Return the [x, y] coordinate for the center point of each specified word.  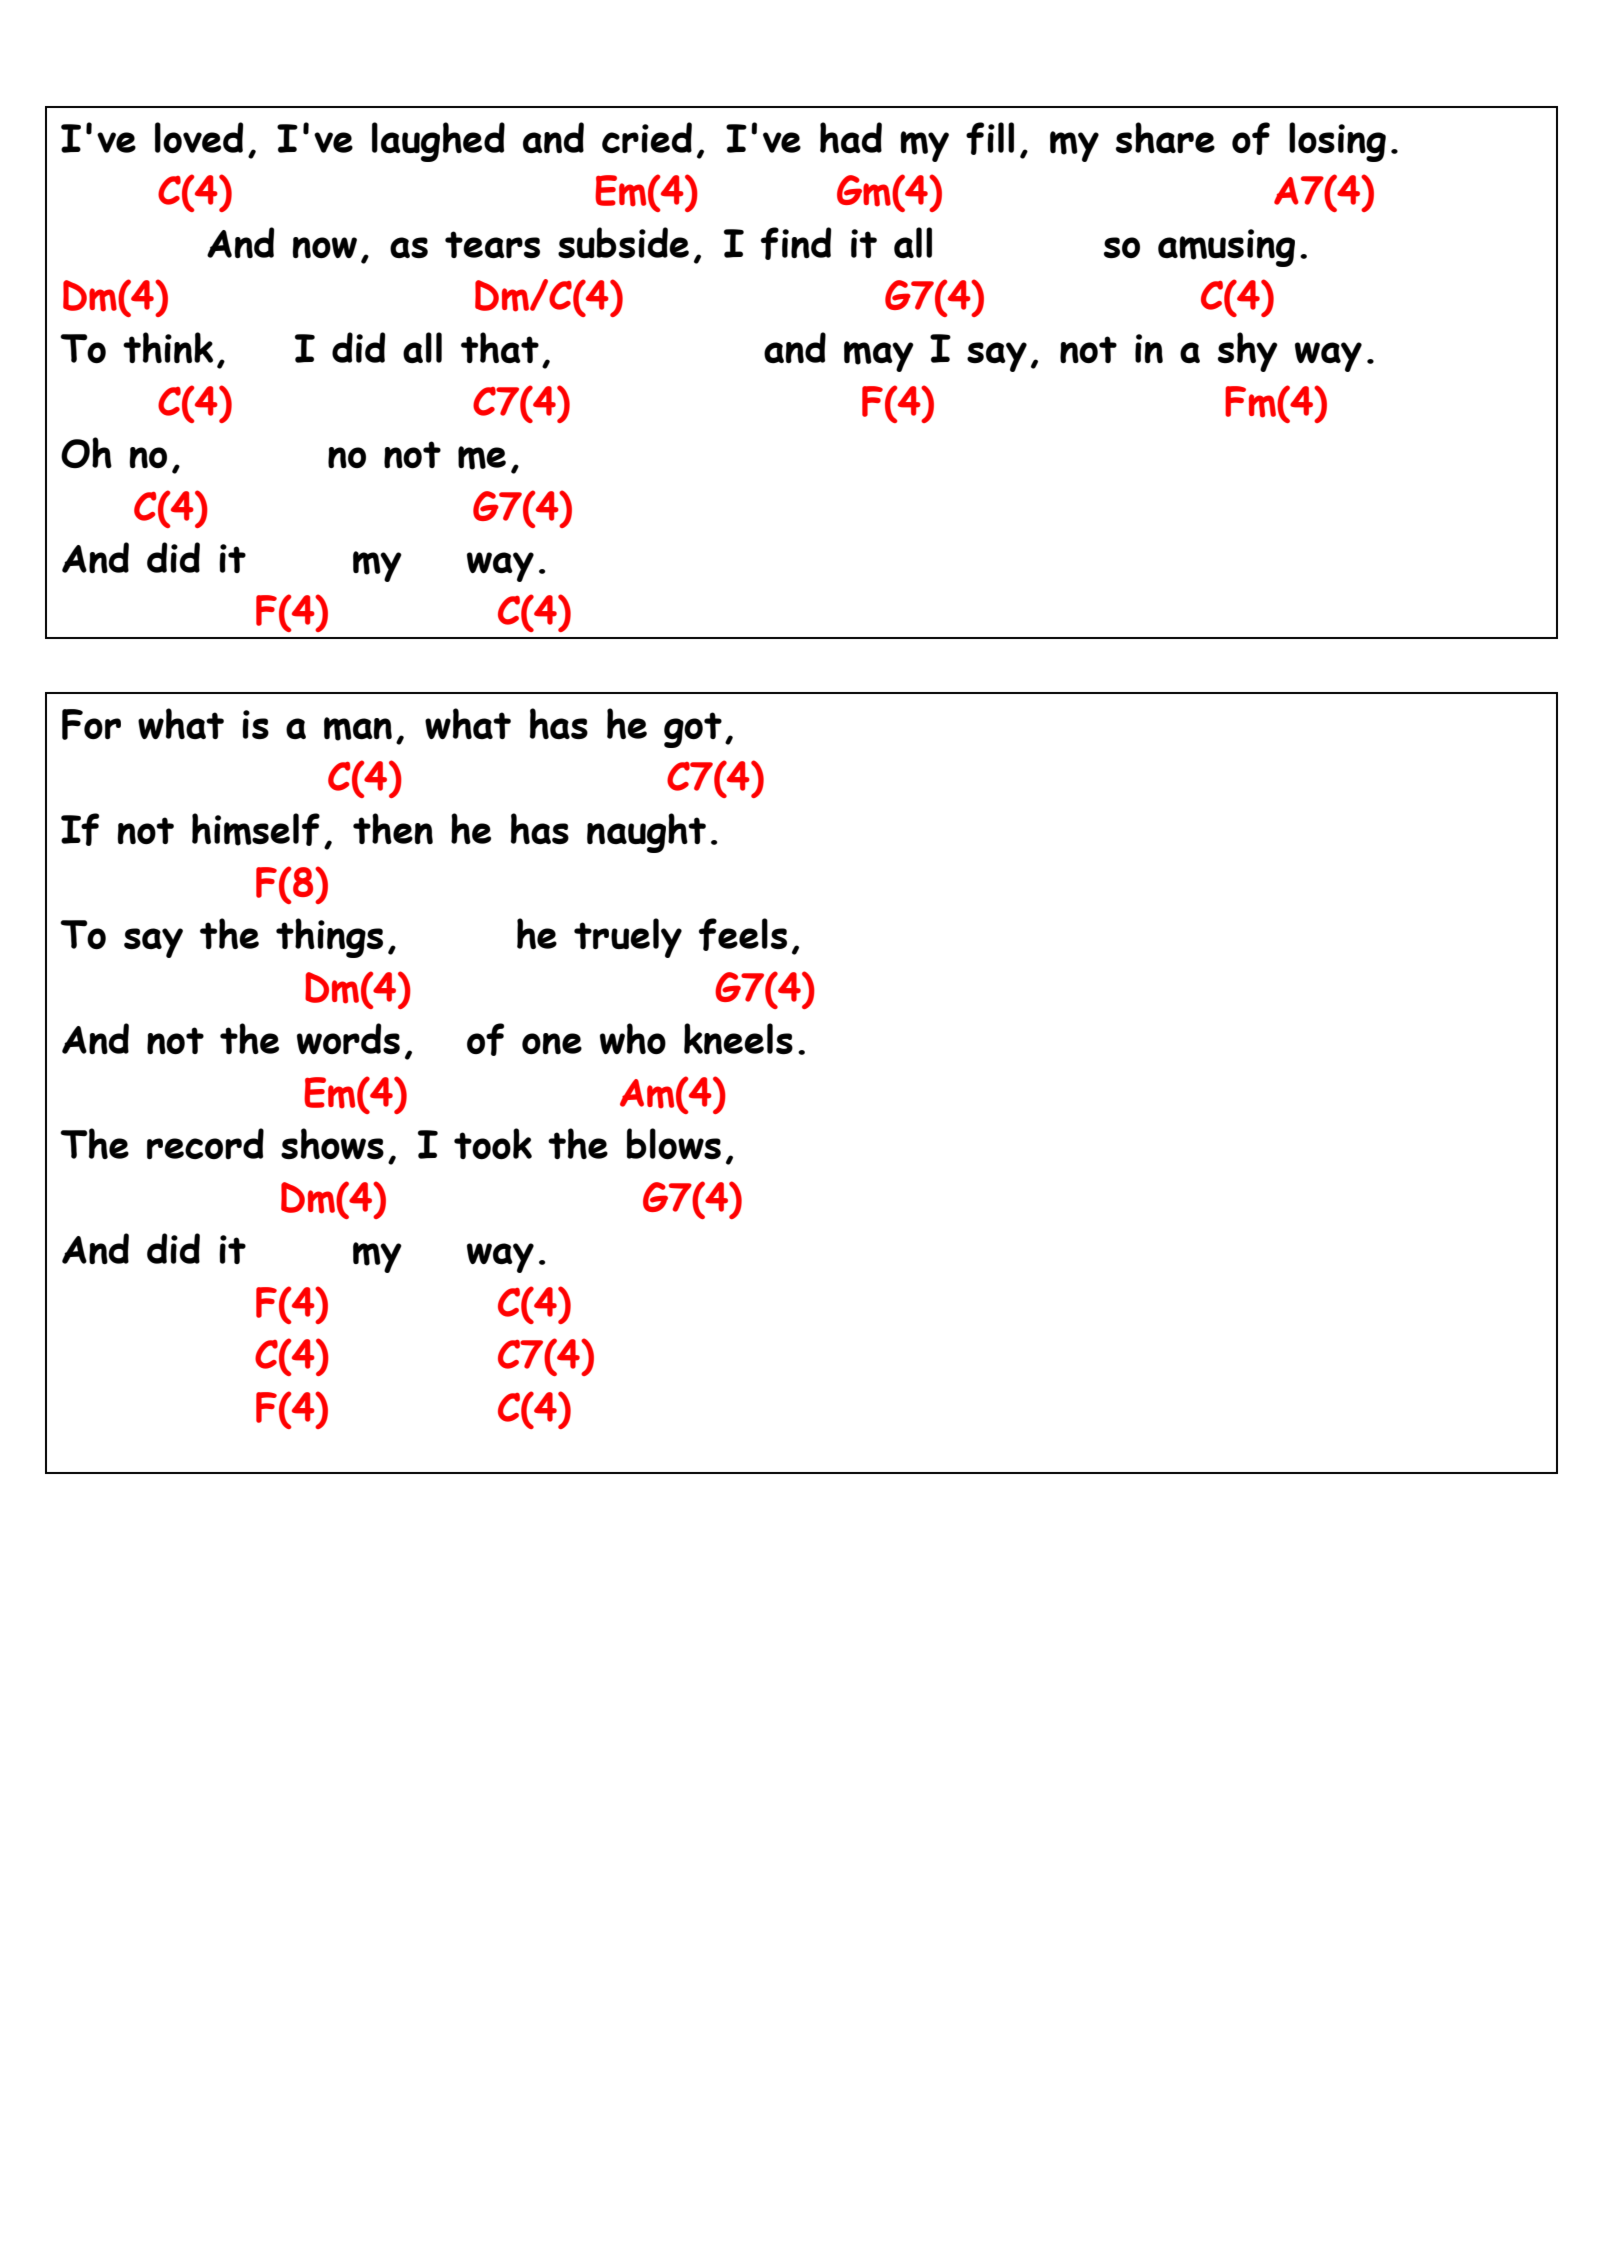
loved [199, 137]
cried [647, 137]
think [168, 347]
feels [743, 934]
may [879, 356]
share [1165, 137]
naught [646, 833]
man [358, 729]
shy [1248, 352]
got [693, 730]
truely [628, 938]
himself [256, 829]
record [205, 1143]
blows [674, 1143]
